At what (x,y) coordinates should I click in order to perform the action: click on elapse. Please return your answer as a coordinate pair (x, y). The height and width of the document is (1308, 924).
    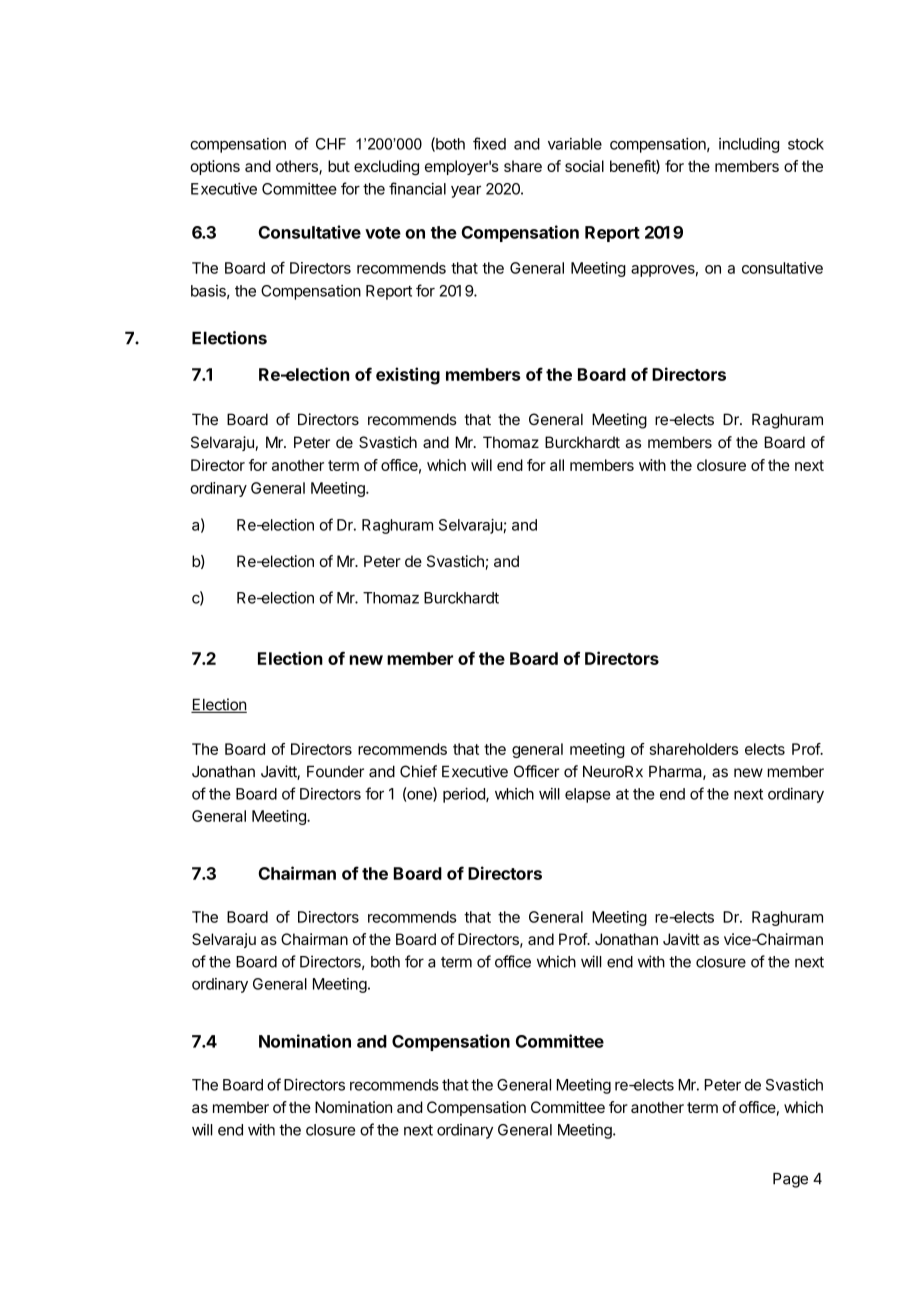
    Looking at the image, I should click on (588, 795).
